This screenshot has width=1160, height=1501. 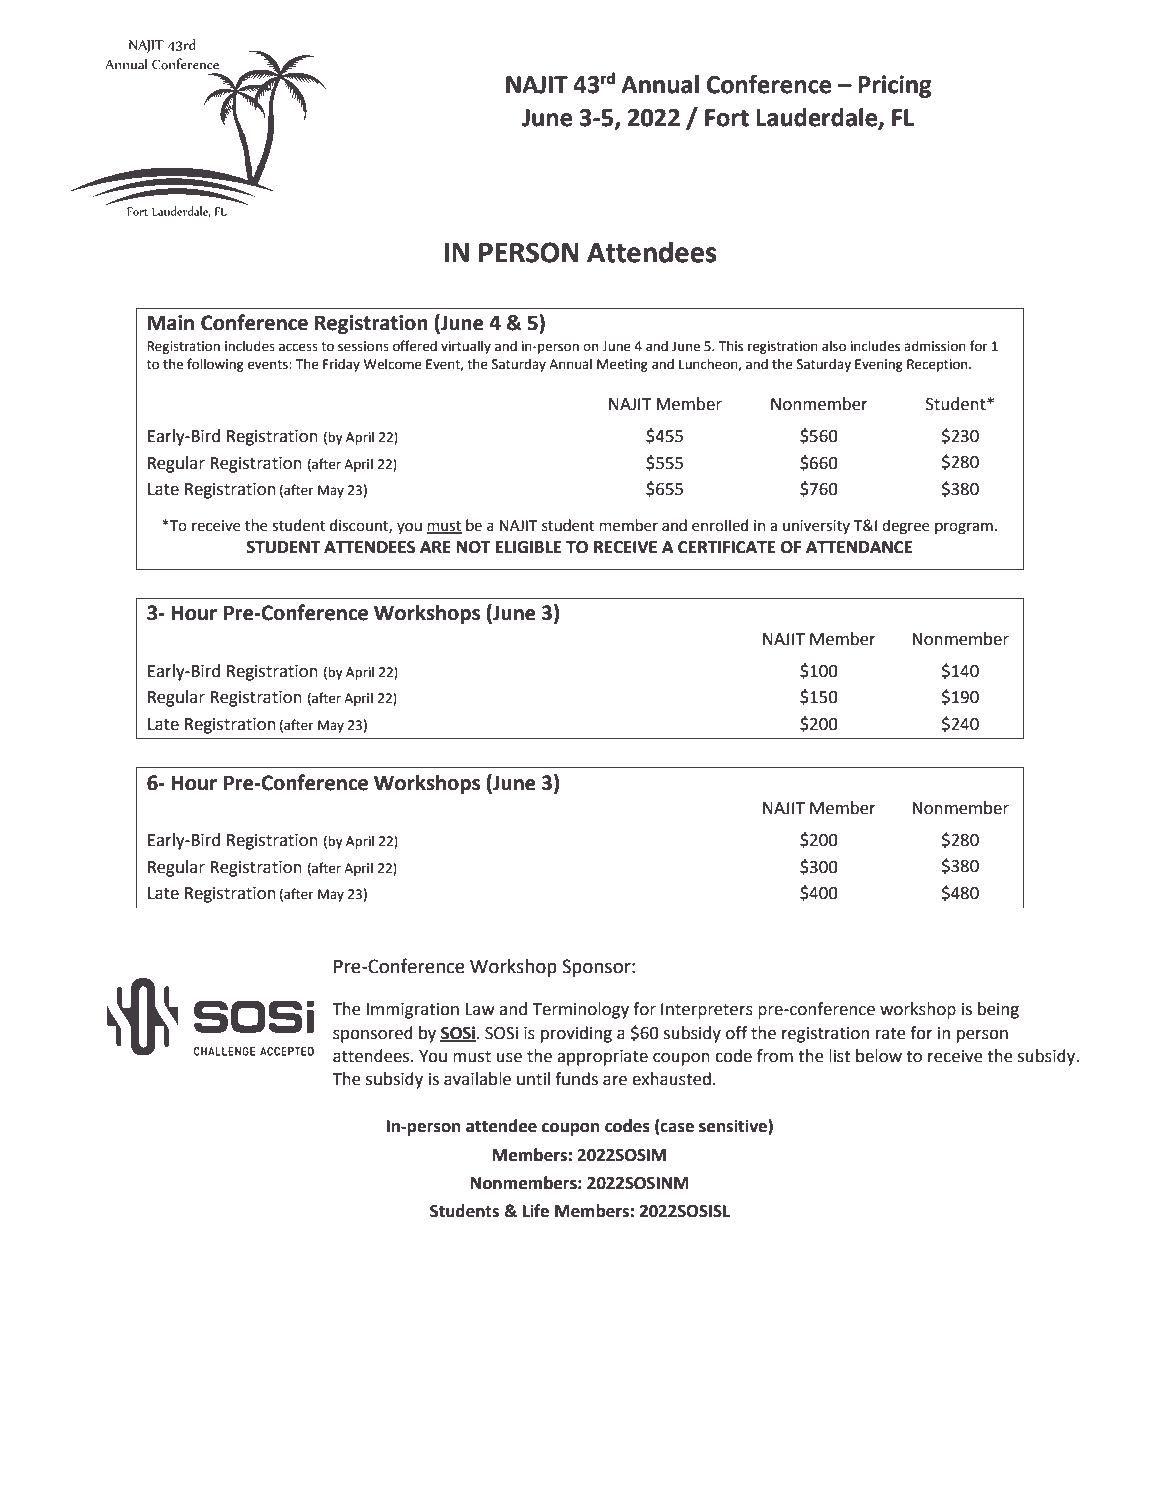 I want to click on access, so click(x=298, y=347).
